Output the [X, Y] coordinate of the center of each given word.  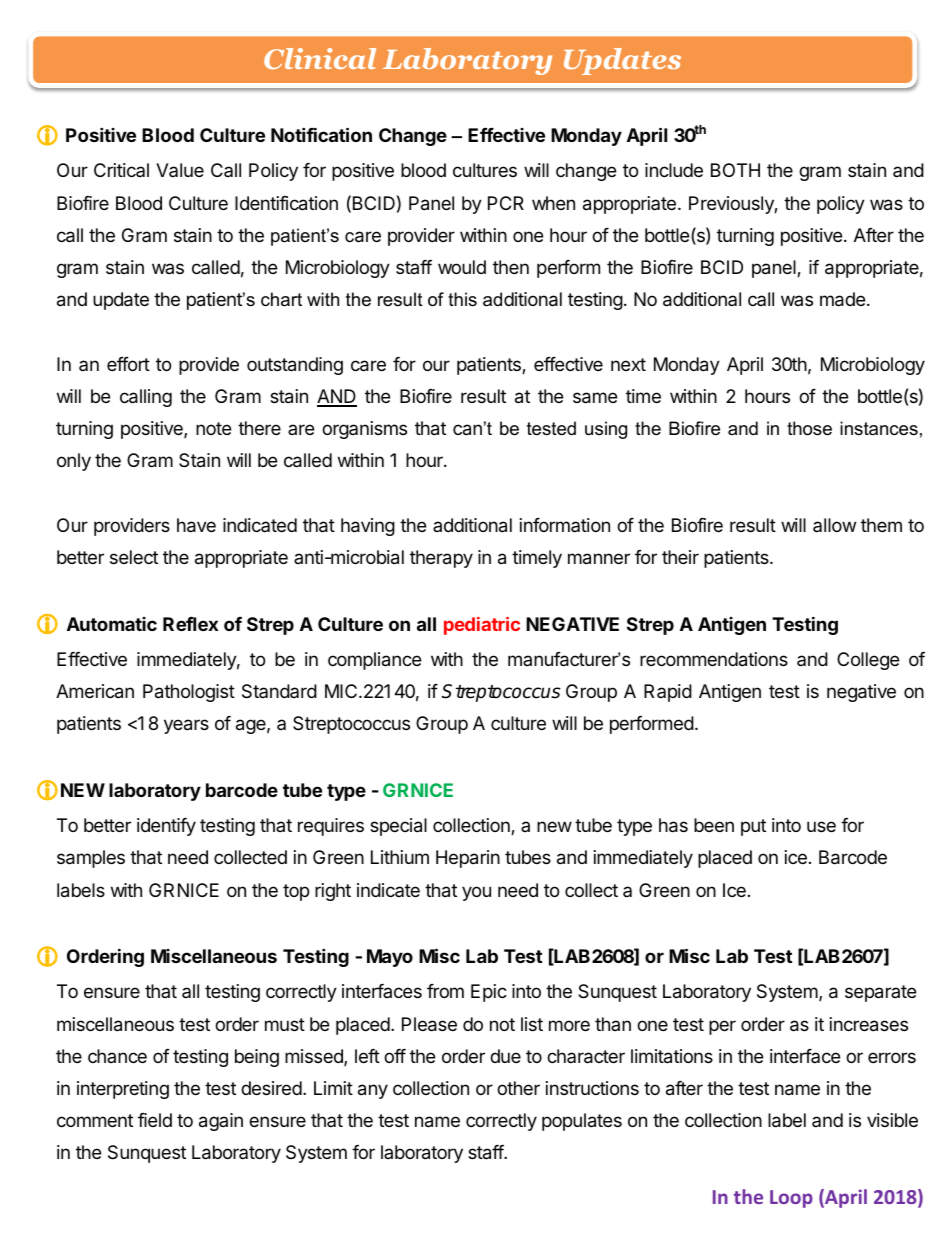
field [155, 1120]
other [518, 1088]
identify [166, 827]
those [809, 428]
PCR [506, 203]
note [213, 428]
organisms [364, 430]
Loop [791, 1199]
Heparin [468, 859]
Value [180, 170]
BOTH [735, 170]
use [821, 826]
